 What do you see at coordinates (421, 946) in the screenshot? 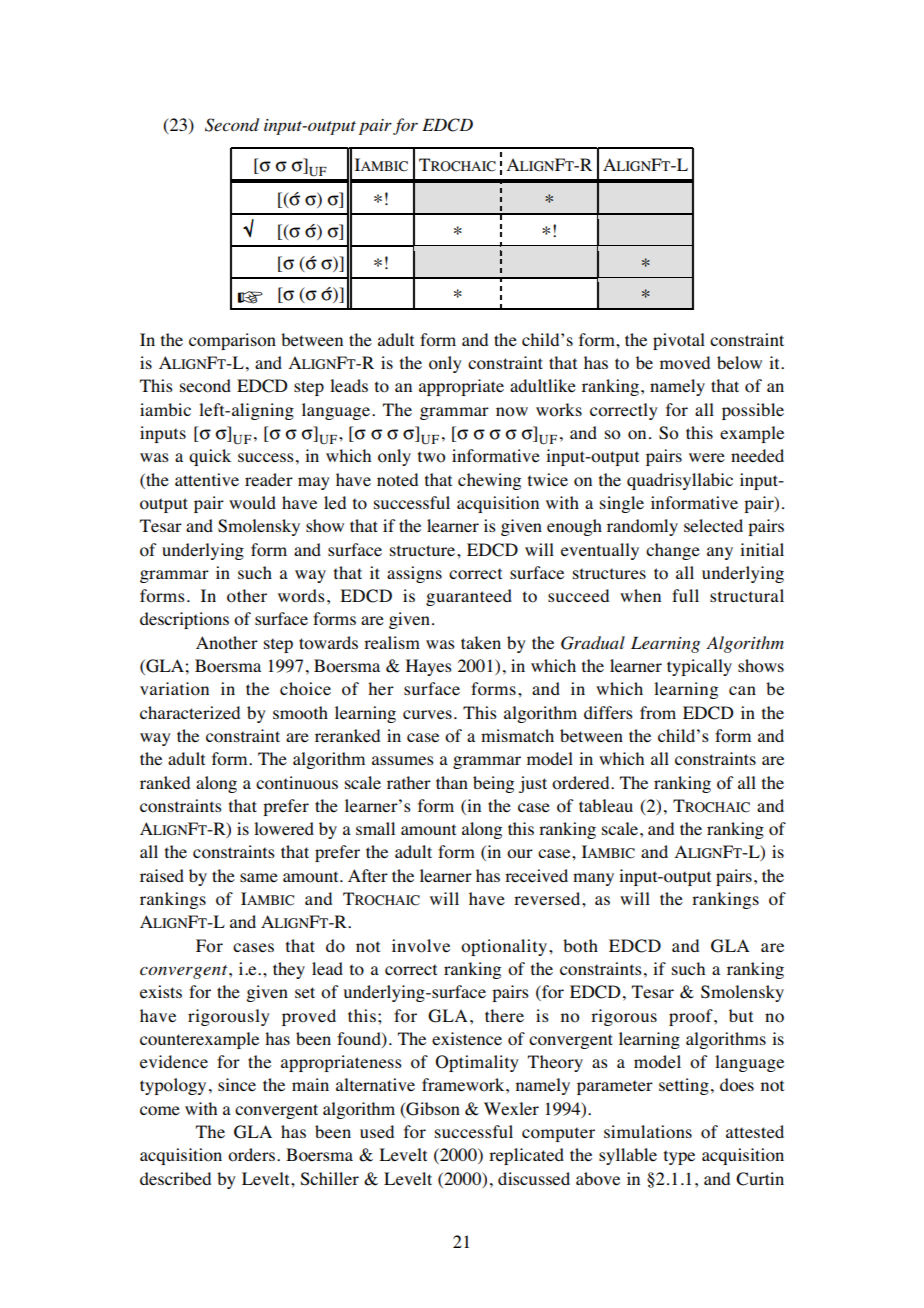
I see `involve` at bounding box center [421, 946].
